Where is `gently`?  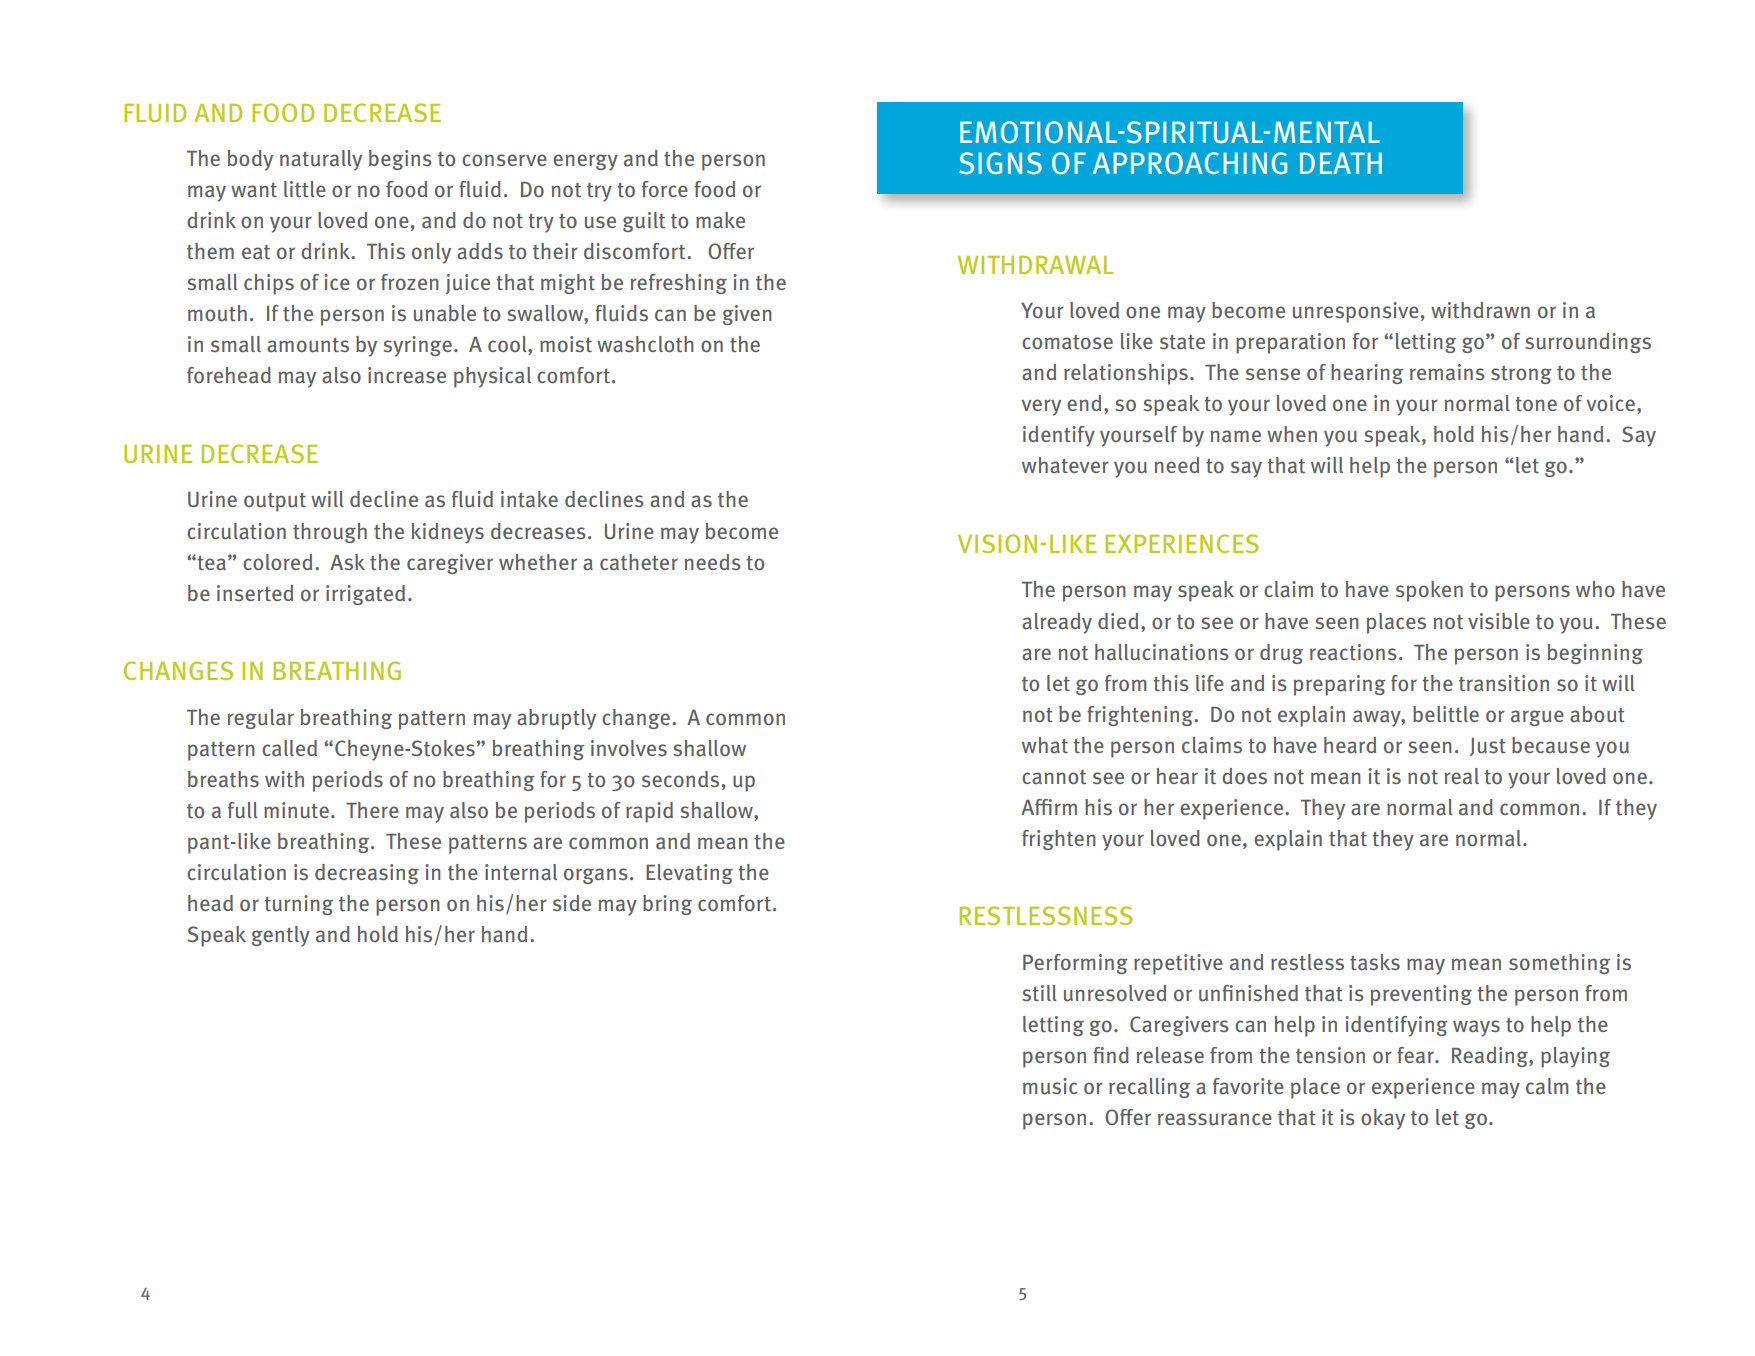 gently is located at coordinates (281, 936).
